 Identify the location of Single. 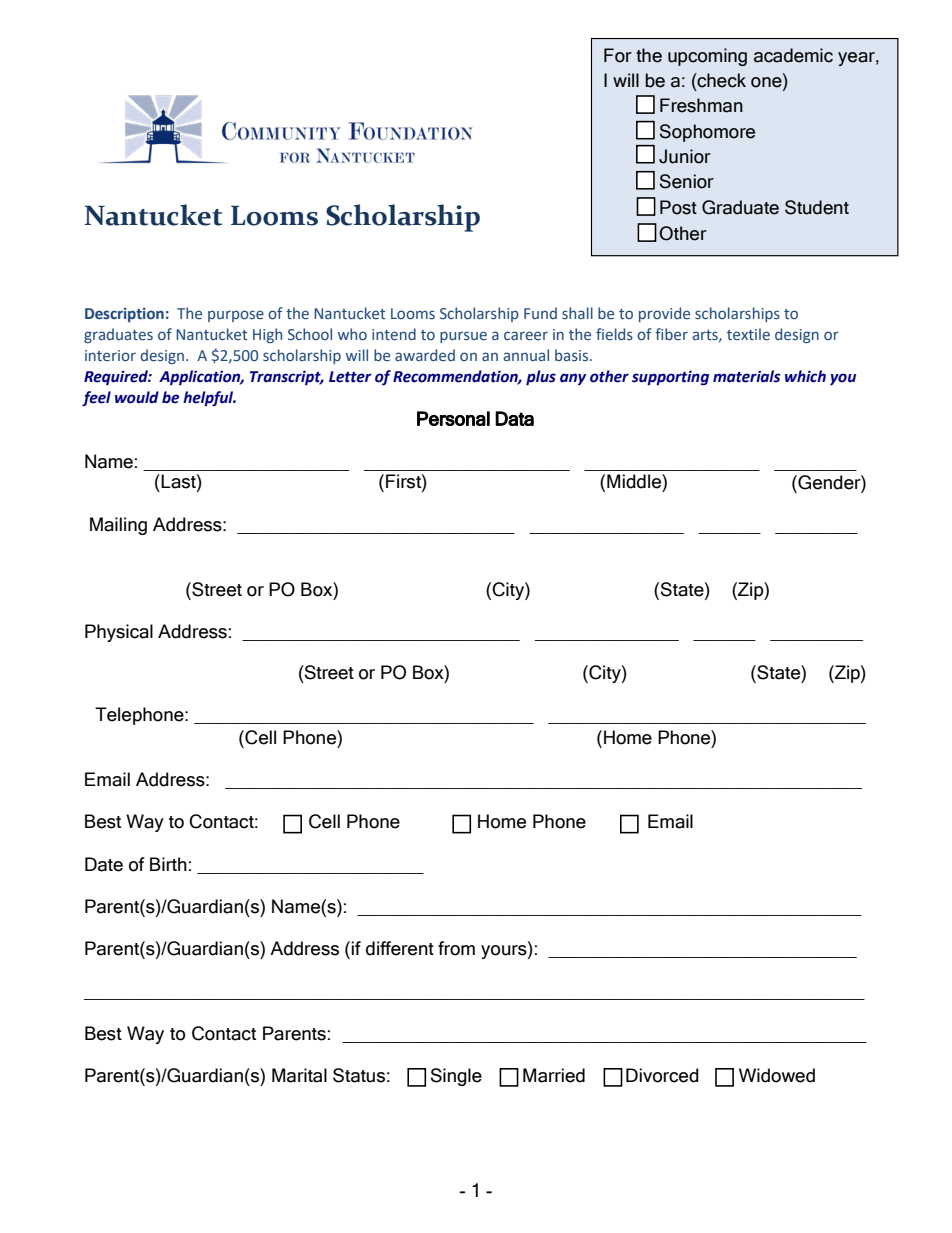
(456, 1077).
